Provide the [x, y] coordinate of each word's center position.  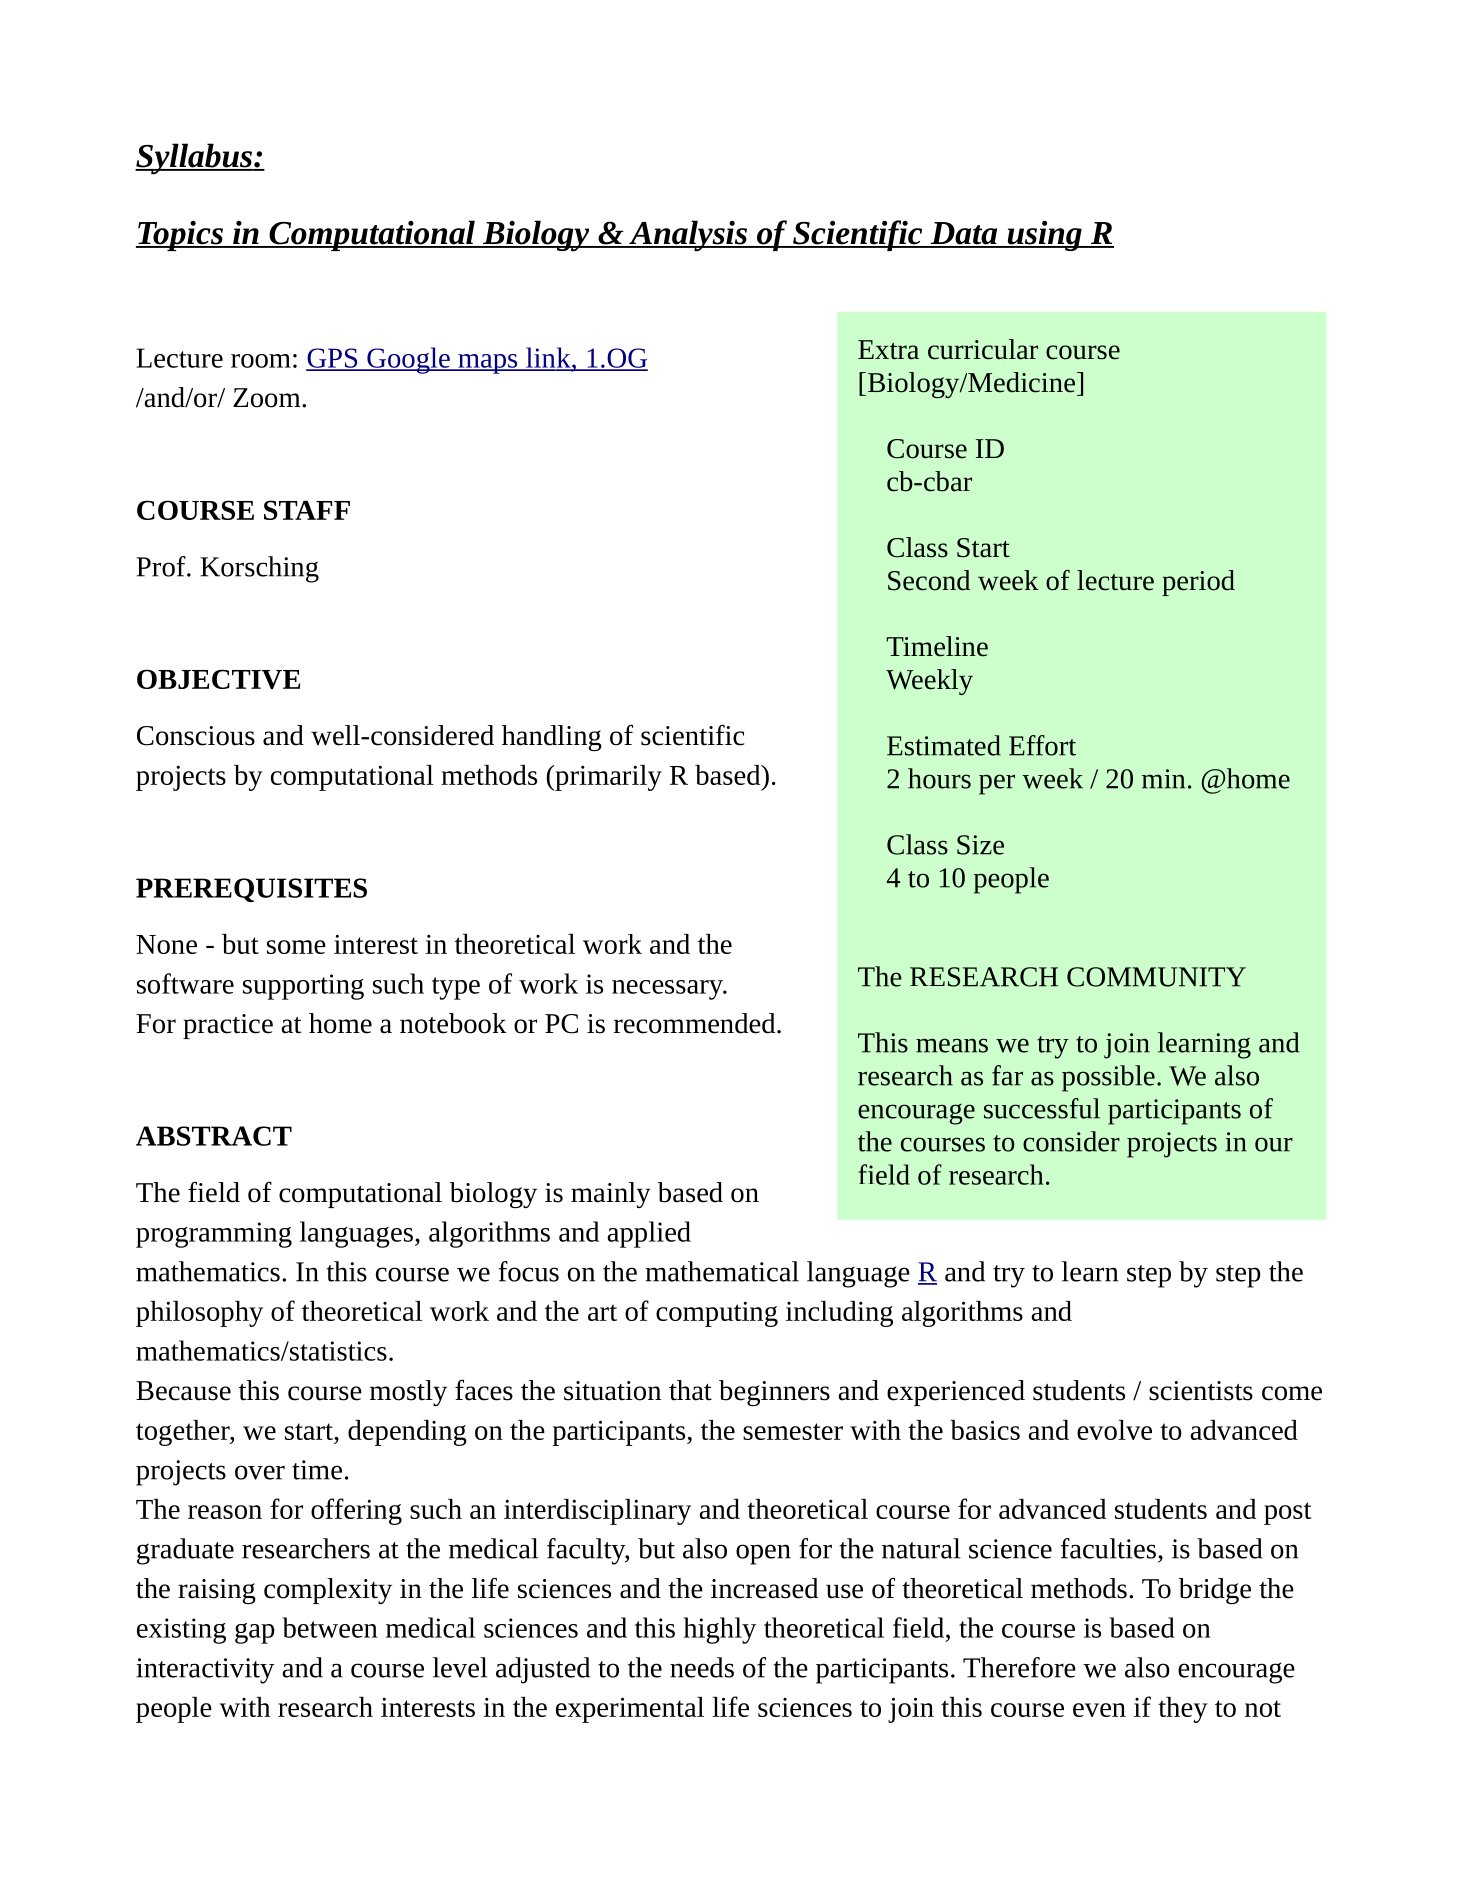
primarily [607, 778]
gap [255, 1633]
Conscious [196, 736]
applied [649, 1234]
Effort [1042, 745]
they [1183, 1710]
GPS [333, 359]
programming [214, 1235]
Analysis [688, 236]
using [1044, 235]
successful [1042, 1108]
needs [702, 1667]
